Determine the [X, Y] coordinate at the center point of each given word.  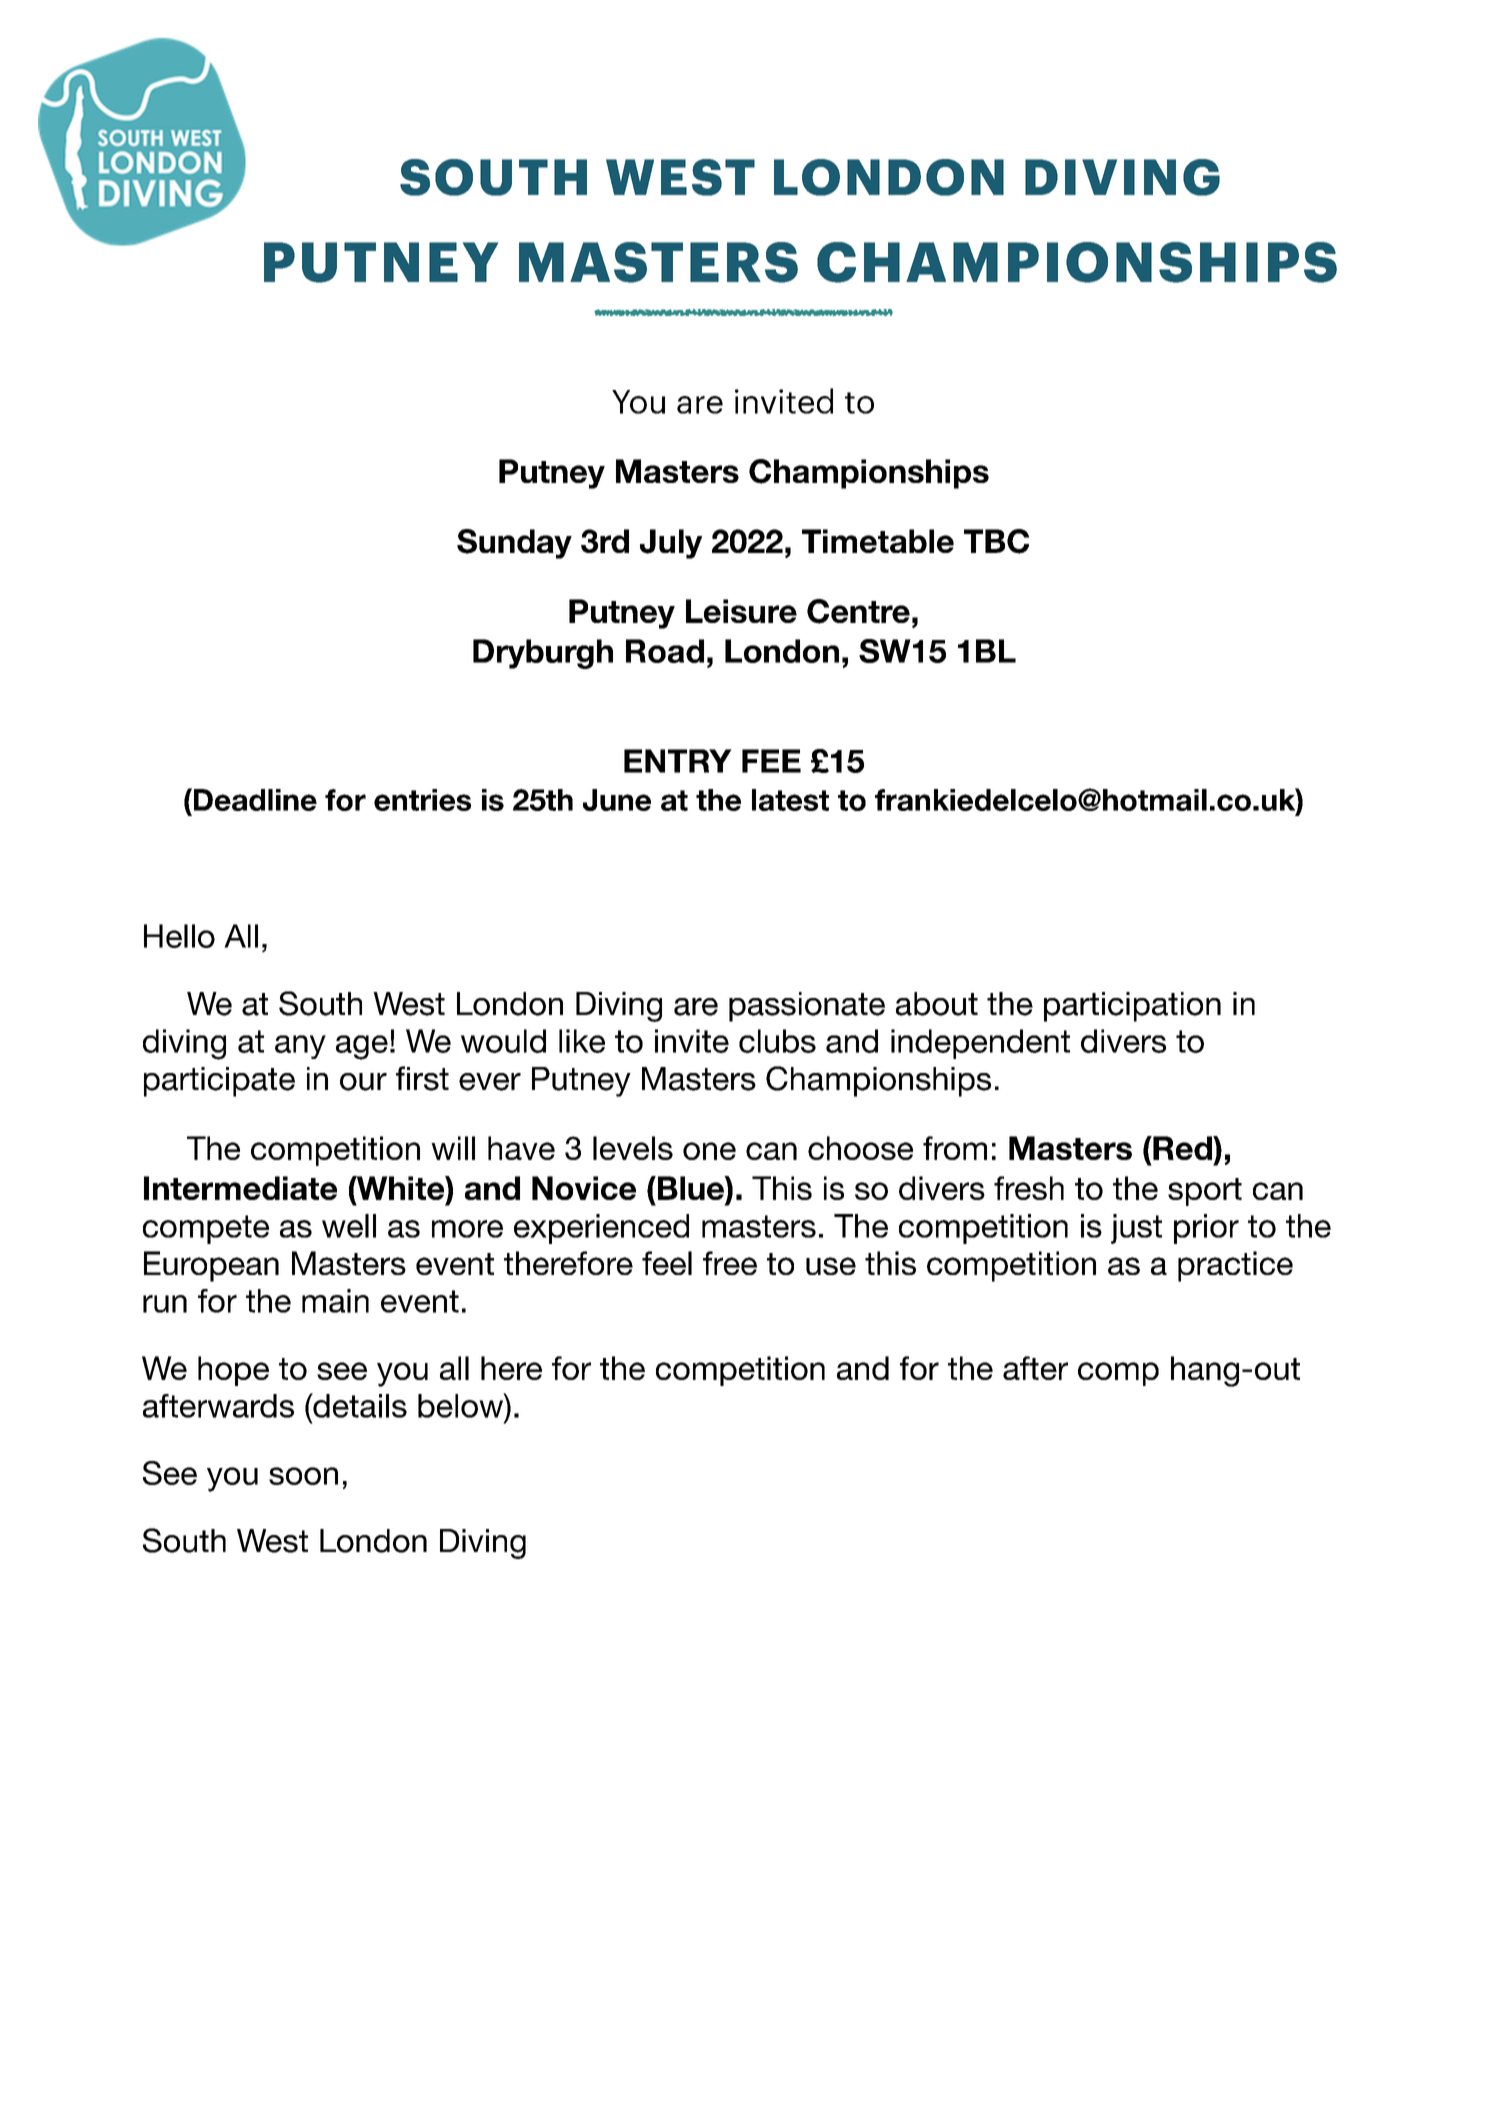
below [461, 1405]
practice [1235, 1266]
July [671, 544]
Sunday [514, 544]
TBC [996, 541]
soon [303, 1476]
